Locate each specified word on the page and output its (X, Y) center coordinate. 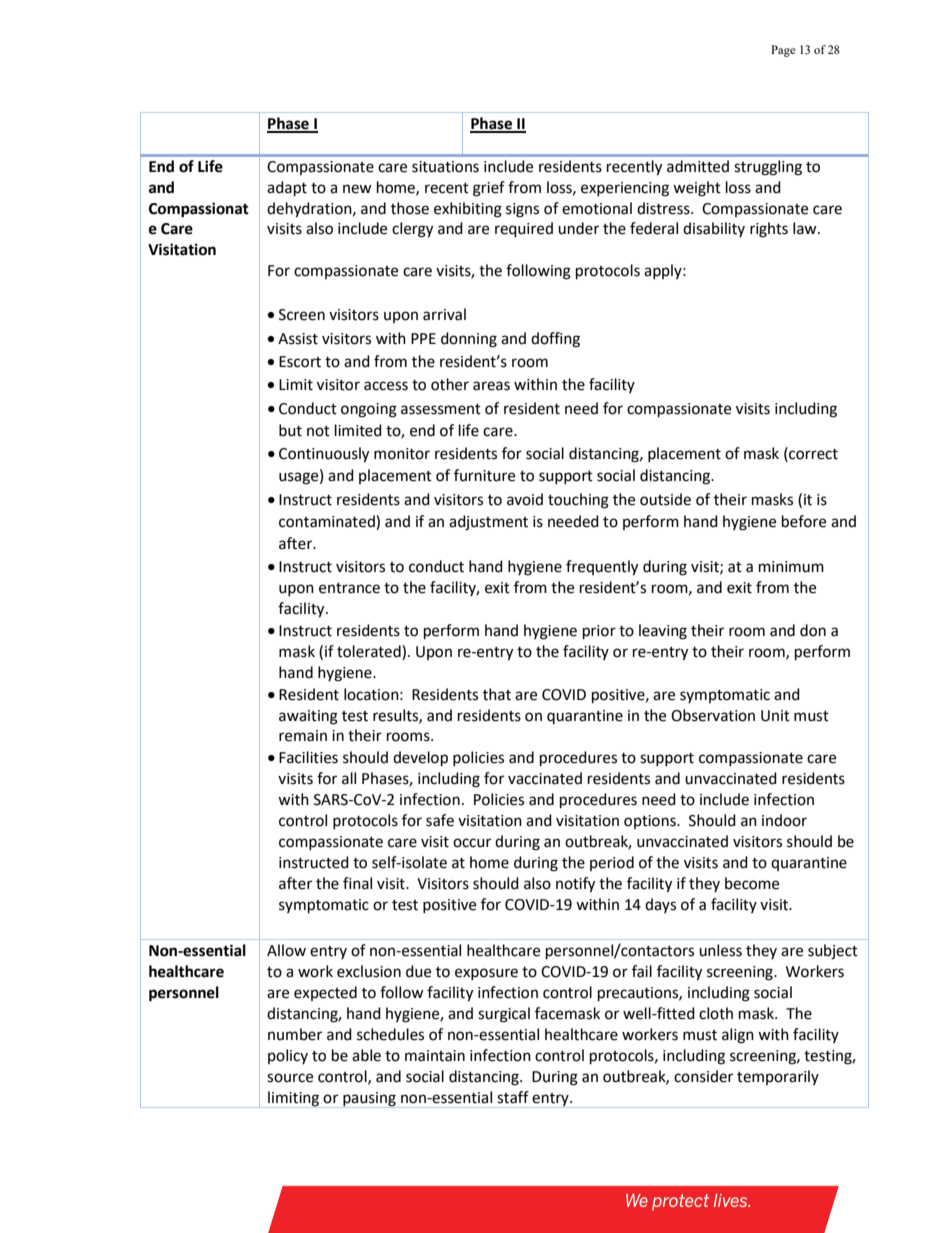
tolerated (370, 651)
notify (575, 885)
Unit (775, 716)
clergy (412, 230)
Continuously (324, 455)
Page (783, 51)
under (578, 228)
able (366, 1055)
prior (599, 632)
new (357, 189)
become (752, 883)
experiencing (625, 189)
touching (578, 501)
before (804, 521)
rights (769, 230)
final (357, 883)
